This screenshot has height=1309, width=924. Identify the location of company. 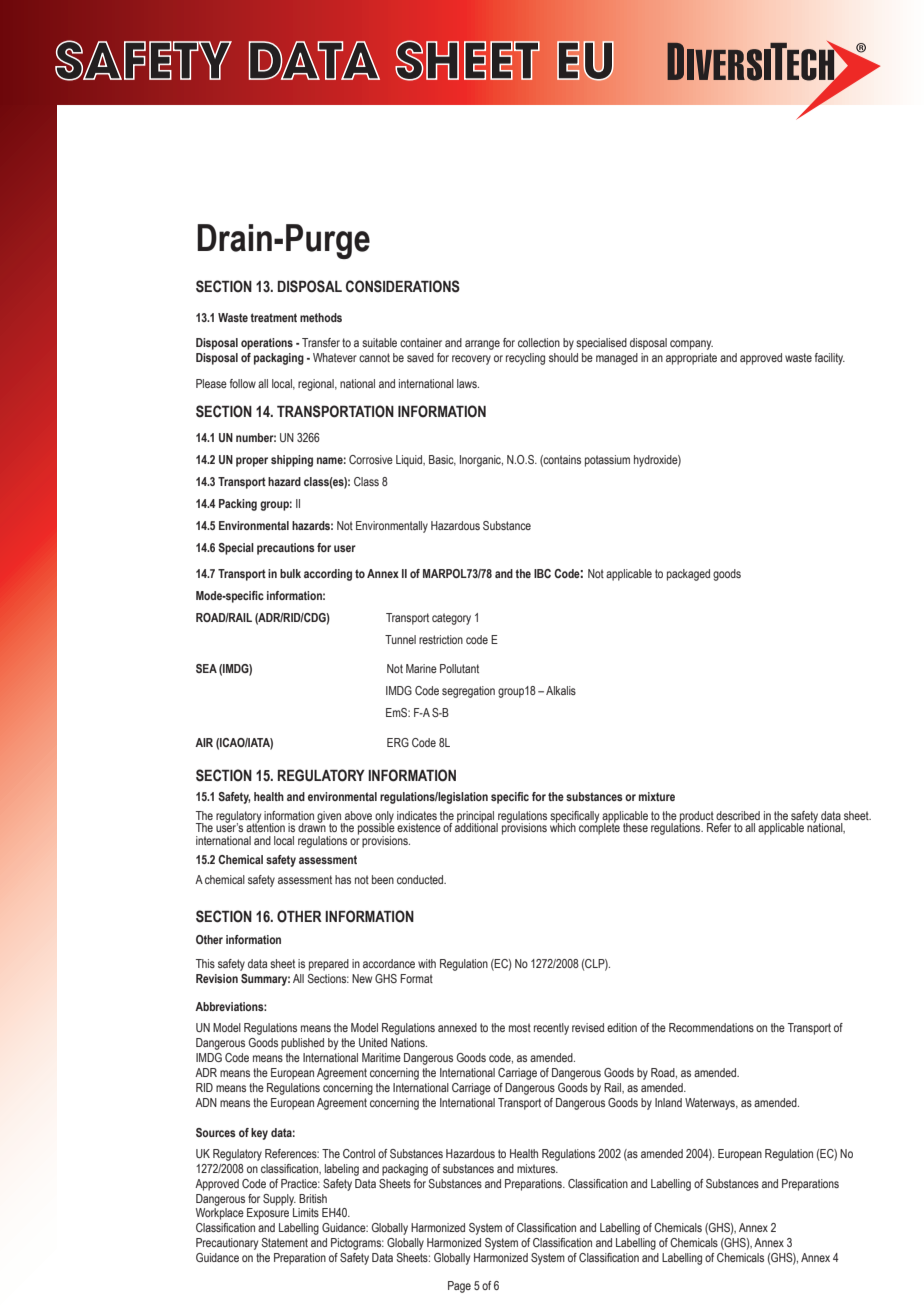
(691, 345).
